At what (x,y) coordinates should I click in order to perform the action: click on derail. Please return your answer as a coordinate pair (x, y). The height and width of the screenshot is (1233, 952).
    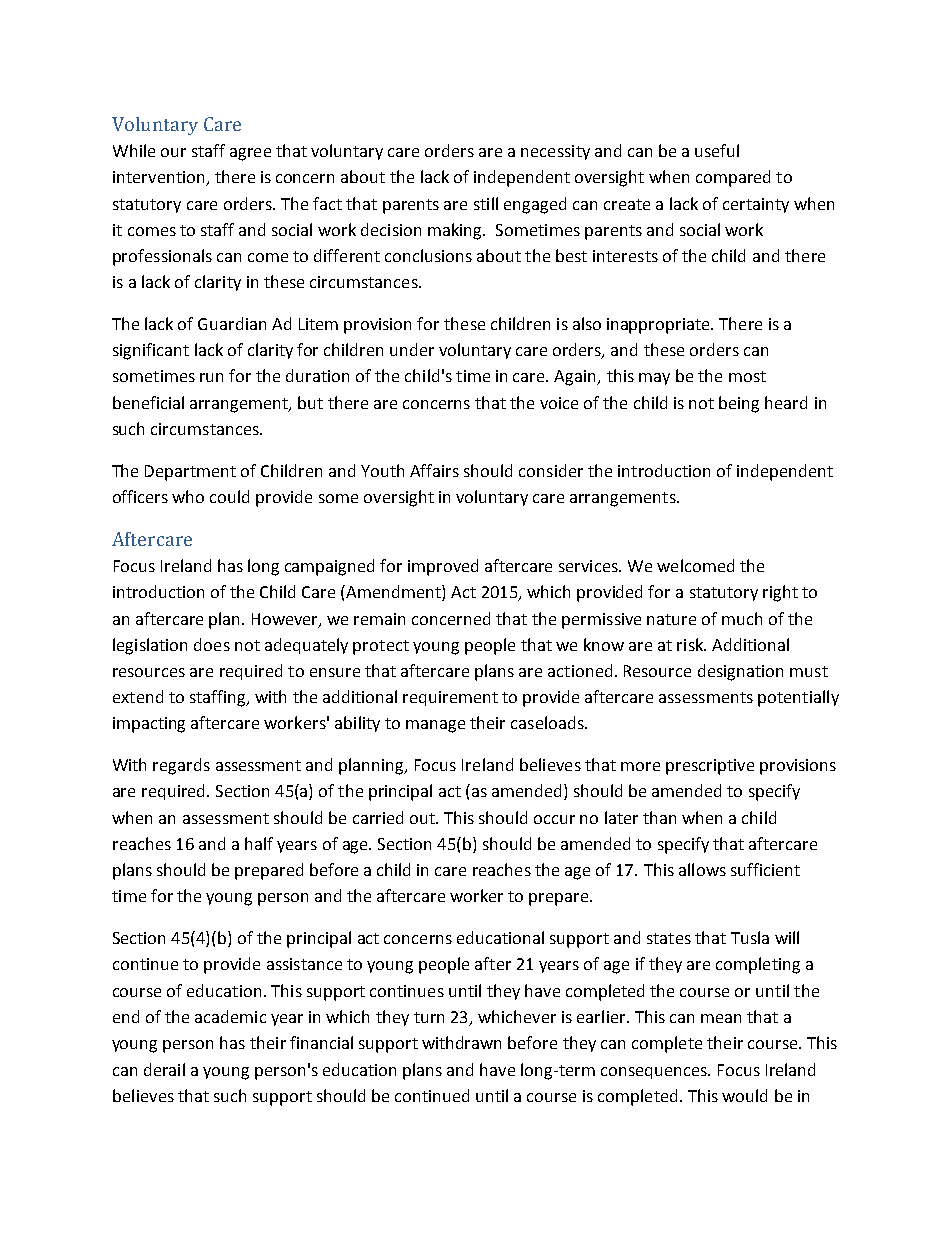
    Looking at the image, I should click on (164, 1069).
